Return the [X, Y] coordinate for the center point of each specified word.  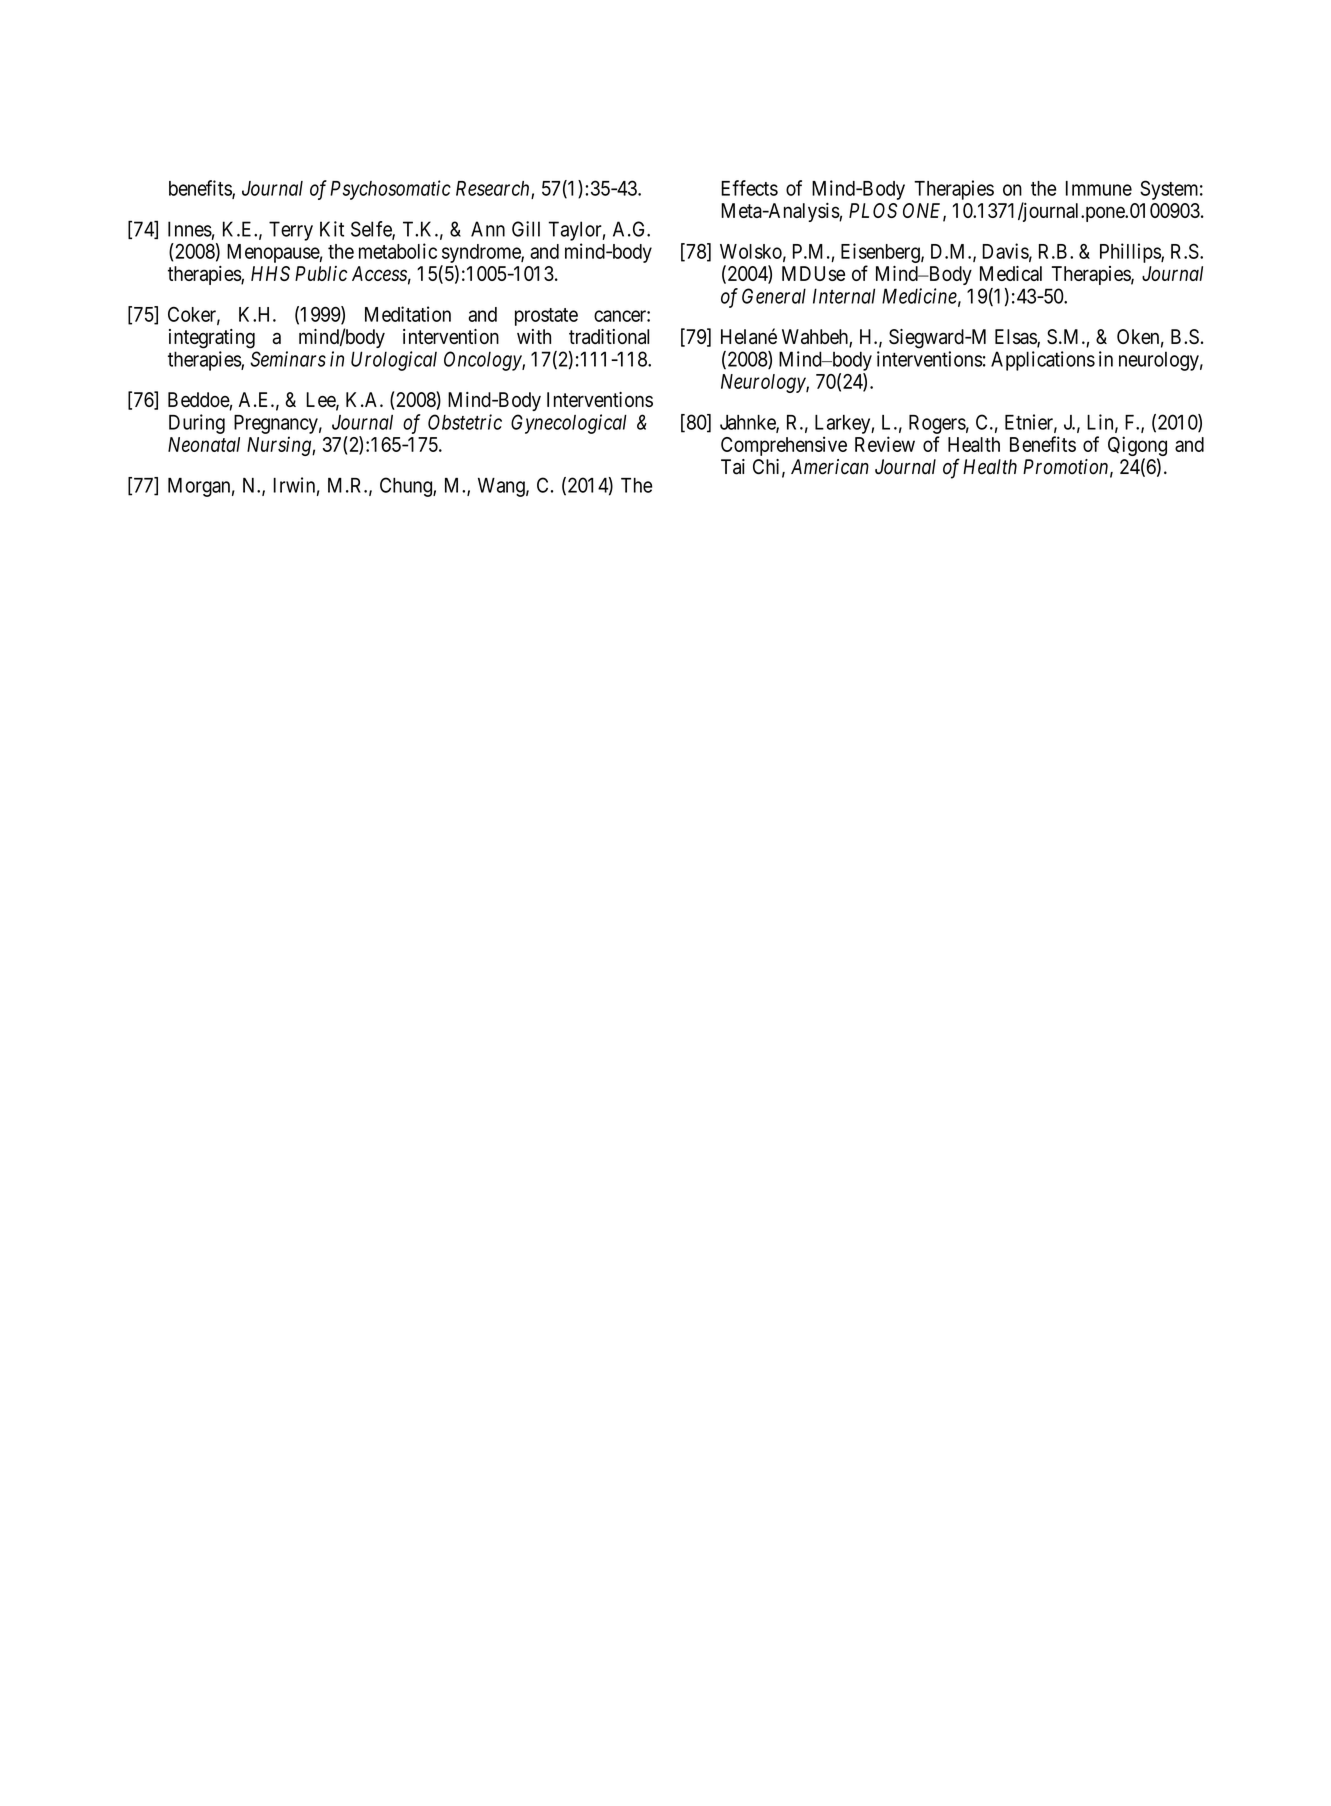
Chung [407, 487]
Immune [1099, 188]
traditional [609, 337]
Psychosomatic [390, 190]
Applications [1043, 361]
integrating [212, 339]
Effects [749, 188]
